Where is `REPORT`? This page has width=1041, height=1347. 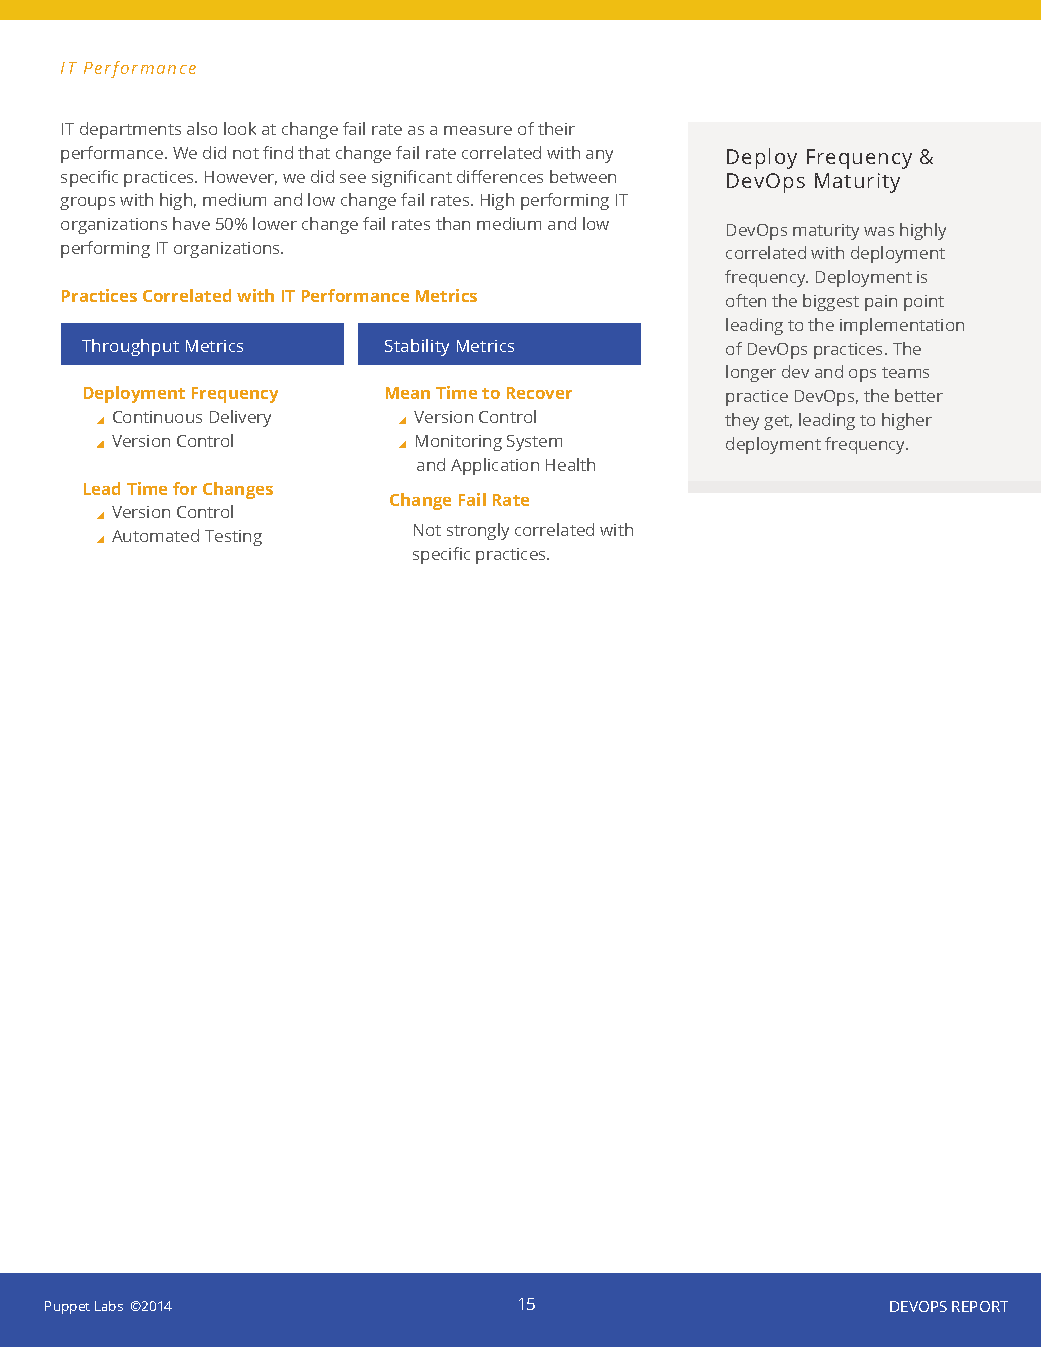
REPORT is located at coordinates (980, 1306).
